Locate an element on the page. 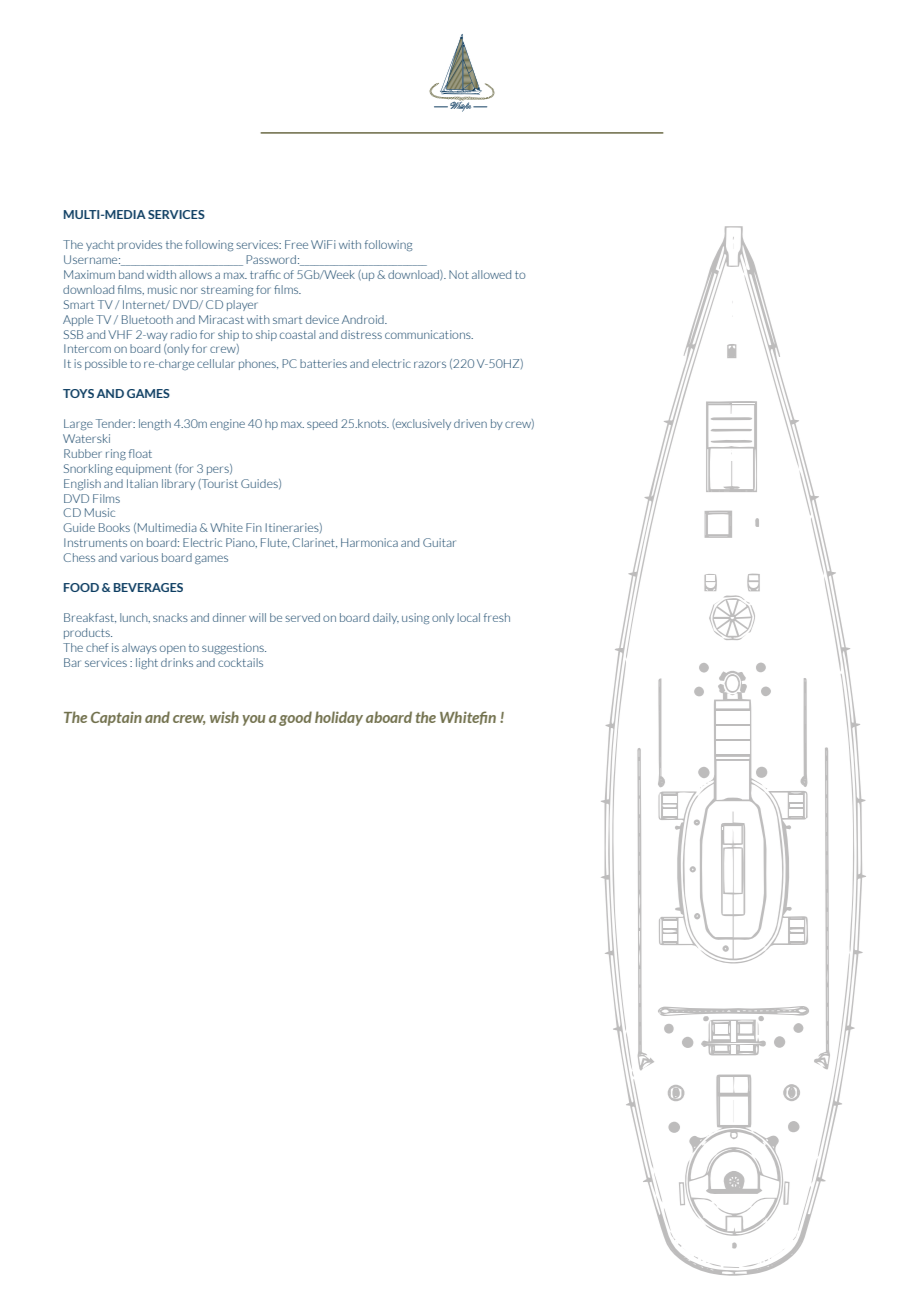  light is located at coordinates (147, 663).
